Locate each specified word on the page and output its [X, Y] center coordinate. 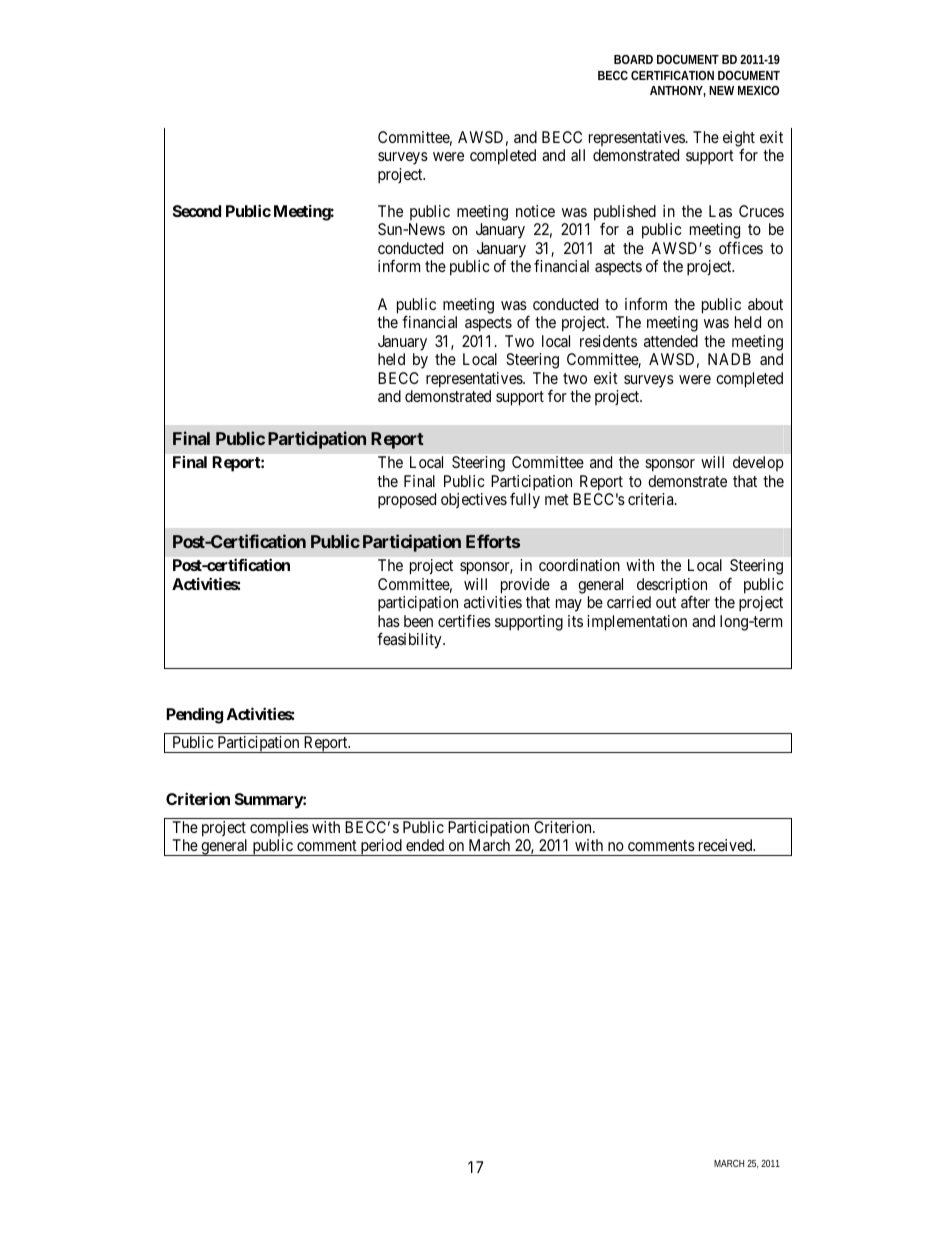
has [389, 621]
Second [197, 211]
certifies [464, 620]
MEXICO [758, 90]
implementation [637, 623]
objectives [474, 500]
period [381, 847]
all [578, 155]
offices [741, 247]
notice [535, 211]
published [625, 213]
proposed [407, 501]
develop [758, 463]
